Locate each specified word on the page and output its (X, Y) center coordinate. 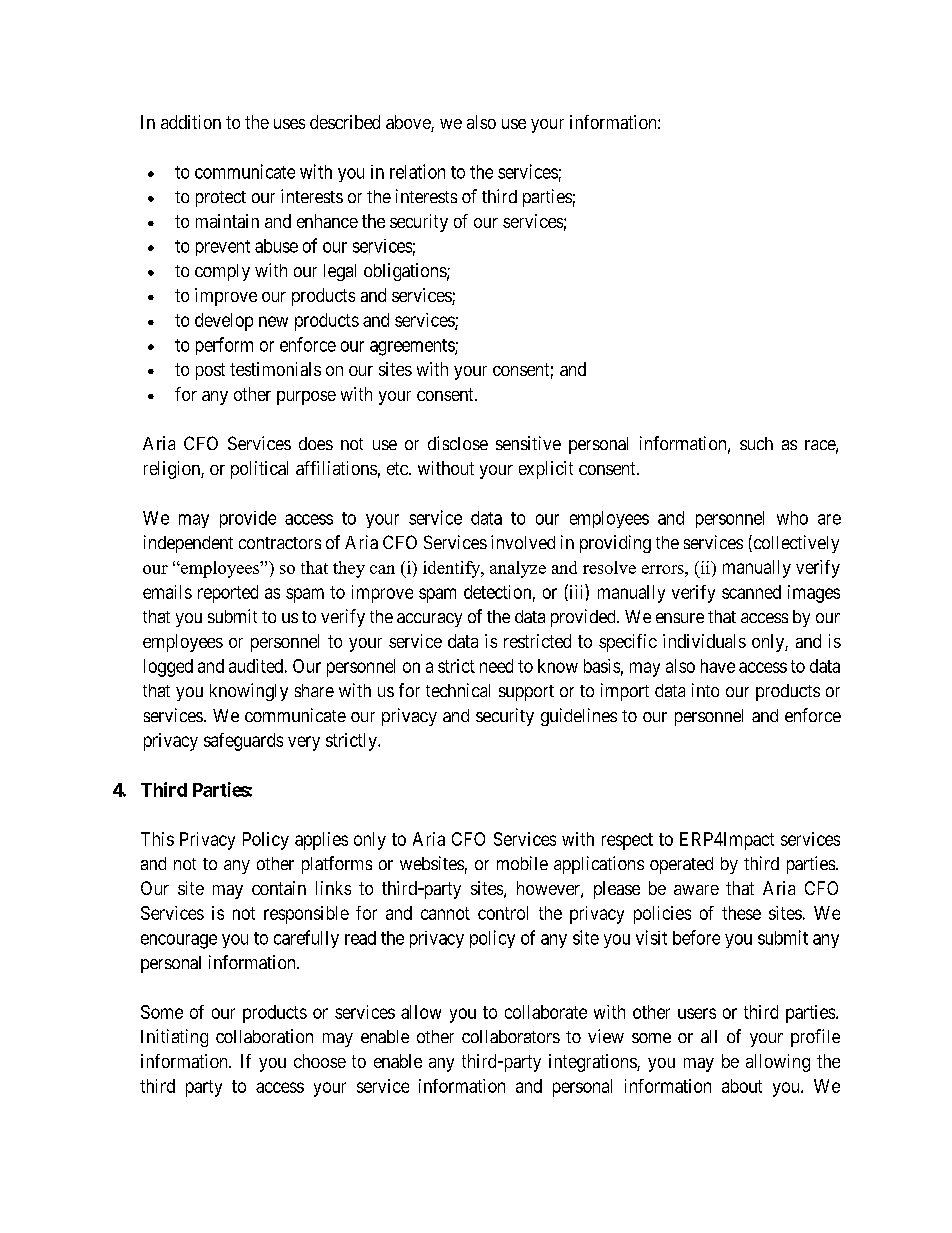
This (157, 839)
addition (191, 122)
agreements (413, 347)
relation (417, 171)
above (409, 123)
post (210, 371)
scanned (751, 592)
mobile (522, 863)
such (756, 443)
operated (681, 865)
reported (228, 594)
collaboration (264, 1036)
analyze (518, 569)
